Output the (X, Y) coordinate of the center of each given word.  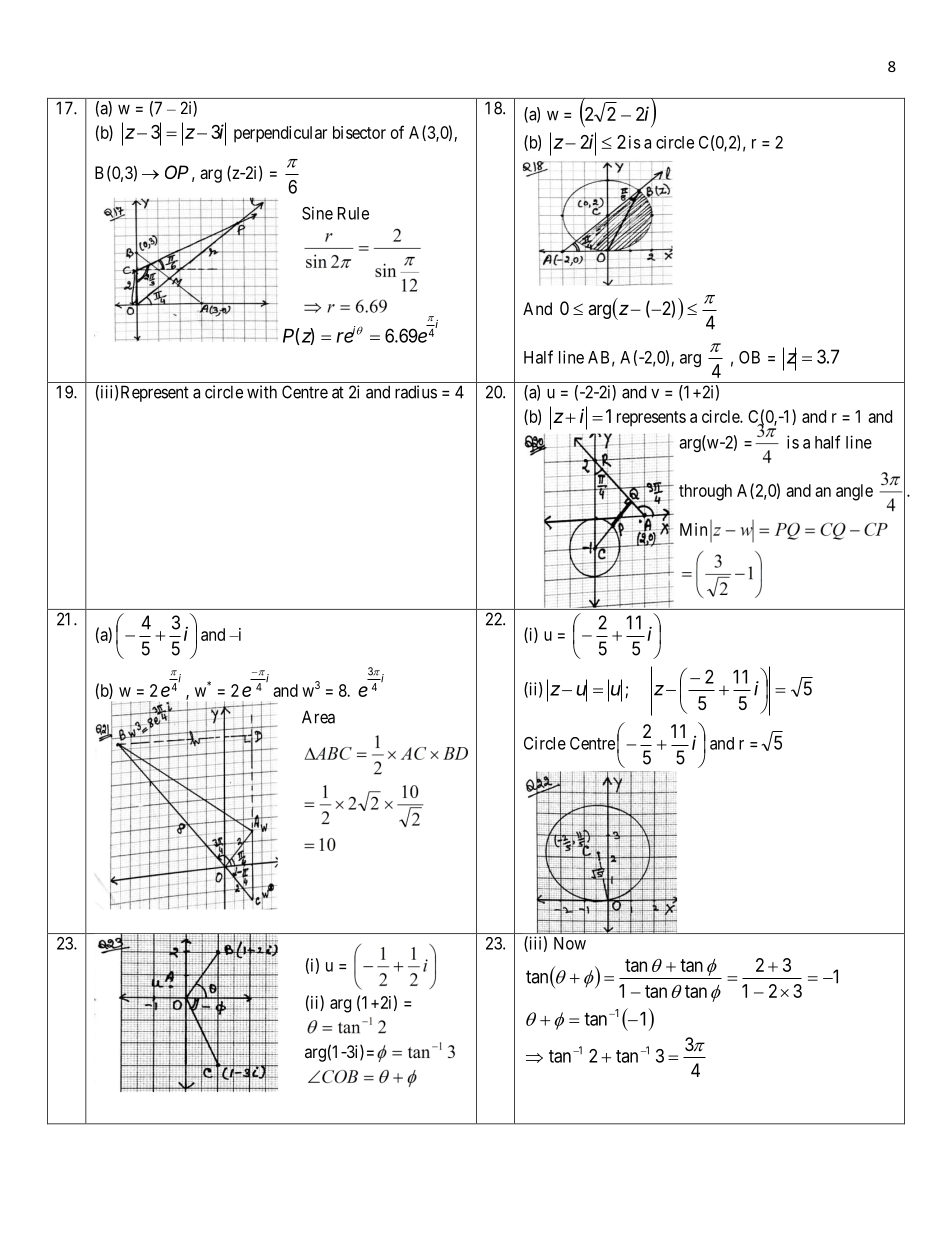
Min (693, 529)
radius (416, 392)
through (705, 492)
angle (854, 492)
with (262, 392)
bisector (359, 132)
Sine (317, 213)
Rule (353, 213)
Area (318, 717)
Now (570, 943)
